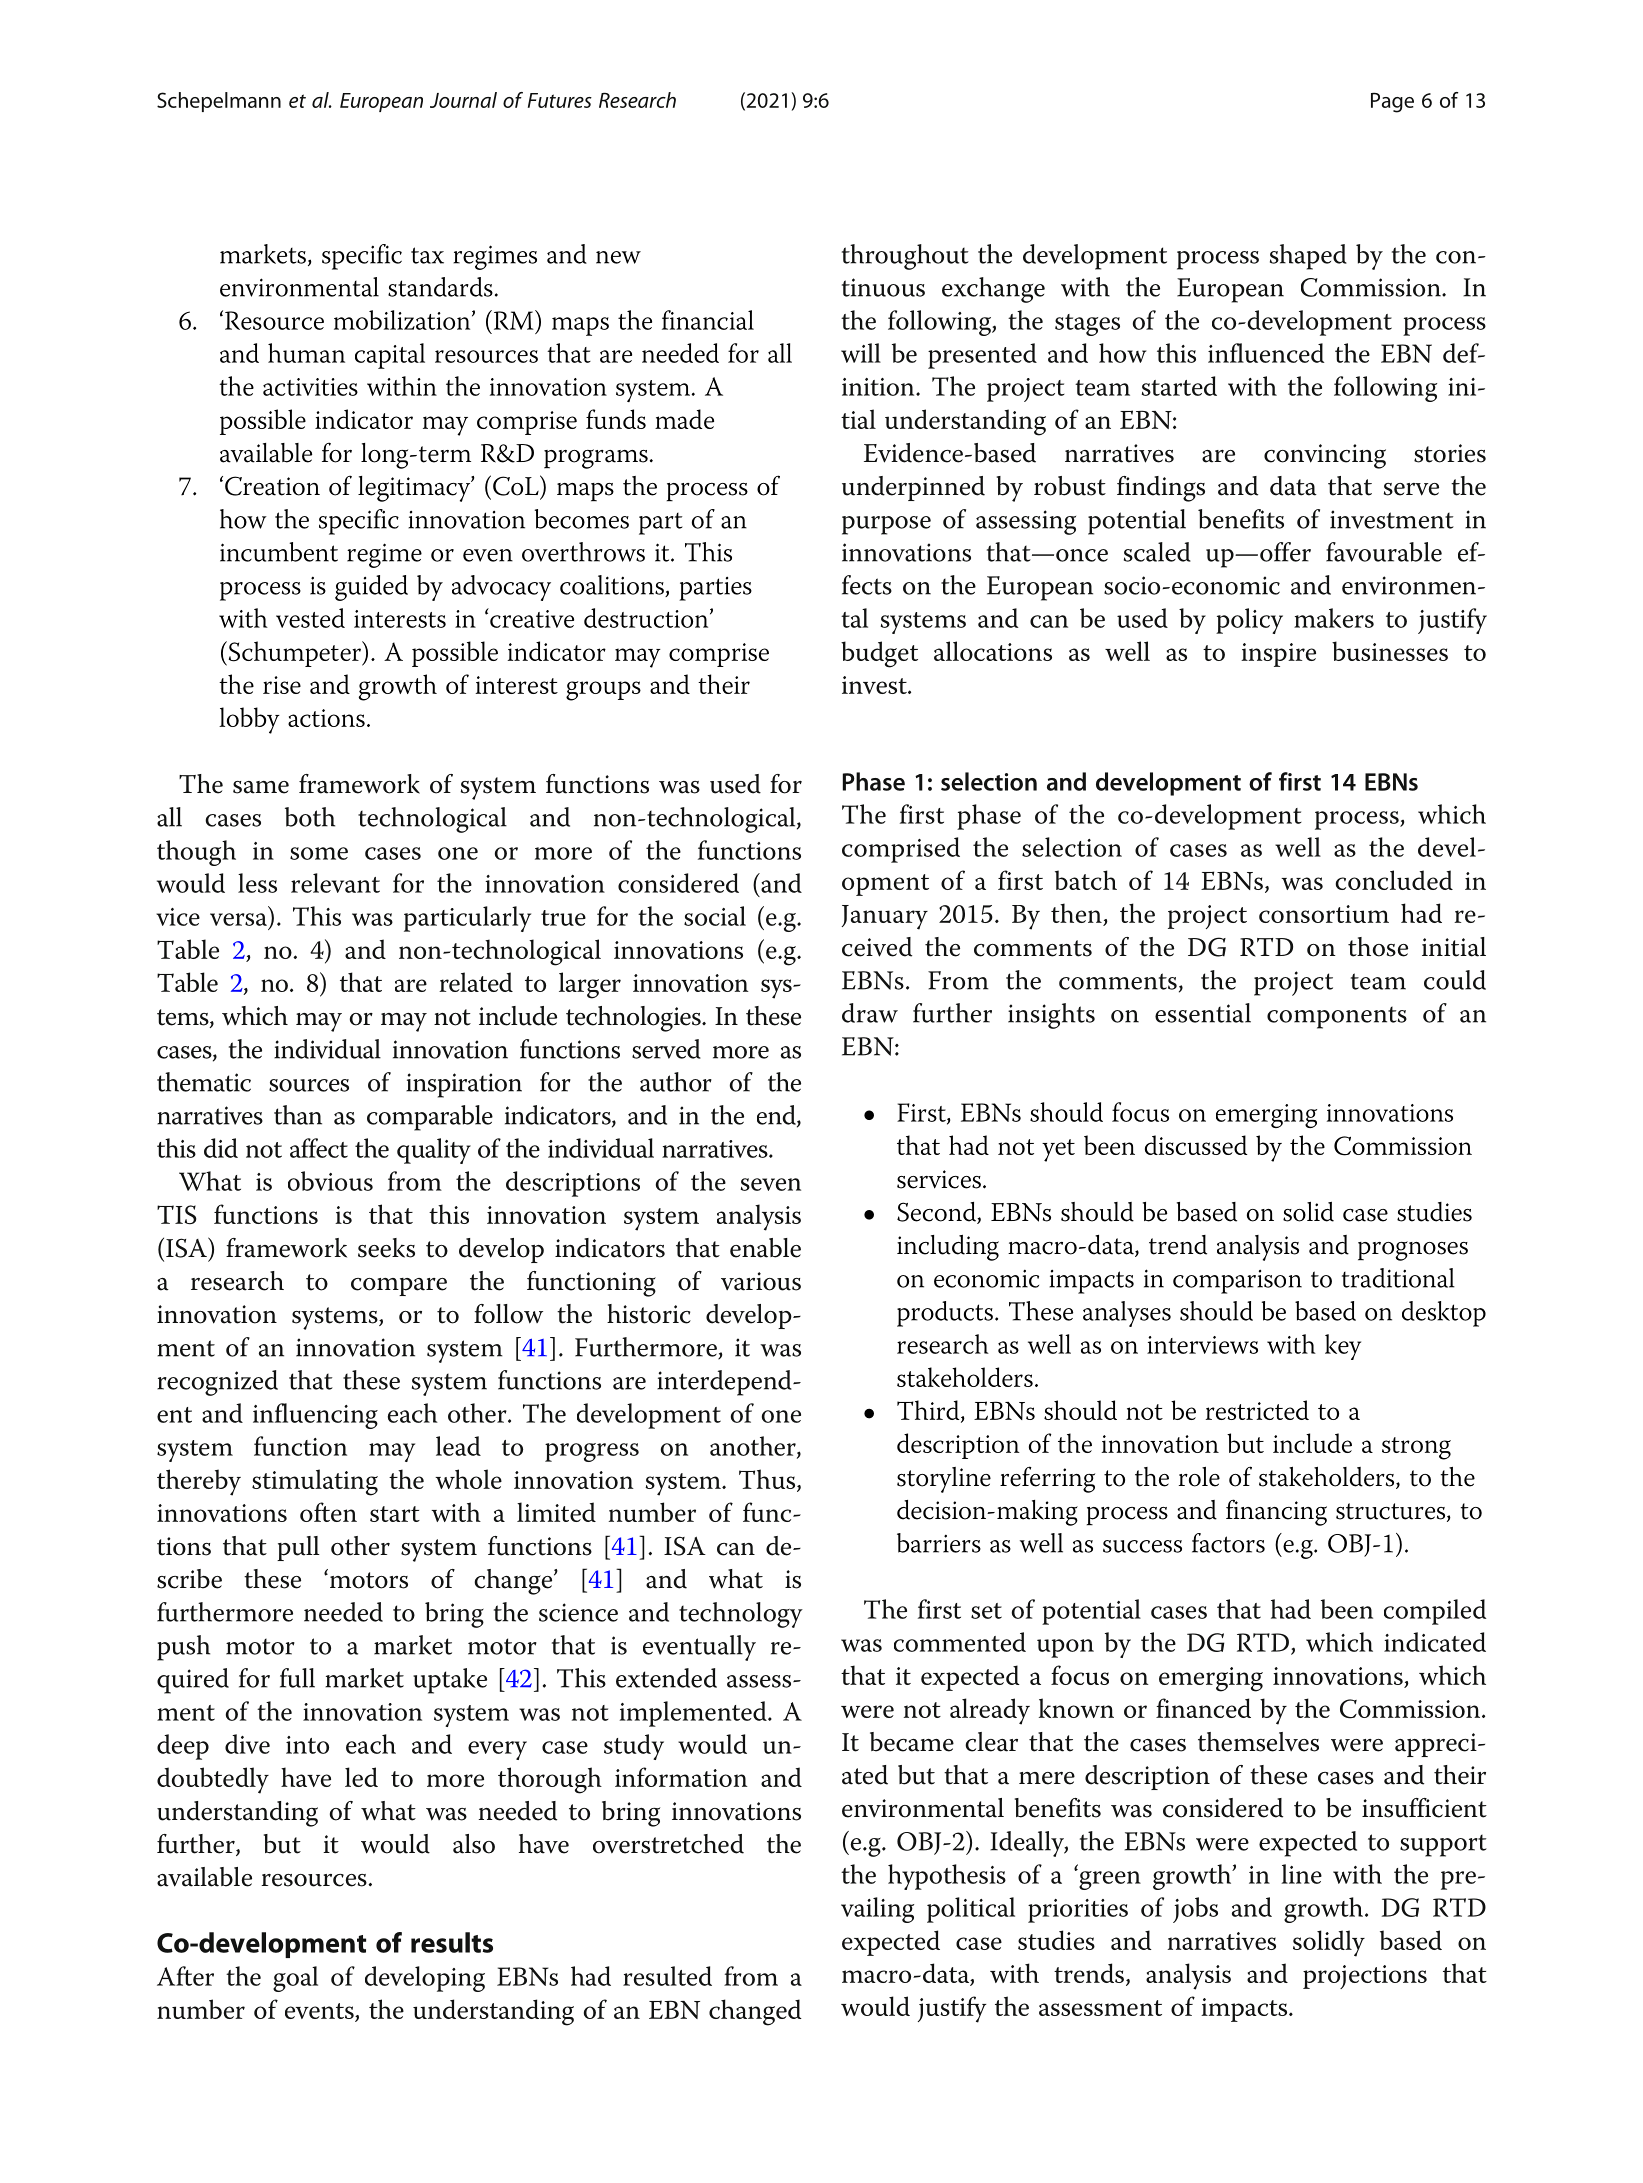 This document has height=2183, width=1643. I want to click on budget, so click(879, 654).
